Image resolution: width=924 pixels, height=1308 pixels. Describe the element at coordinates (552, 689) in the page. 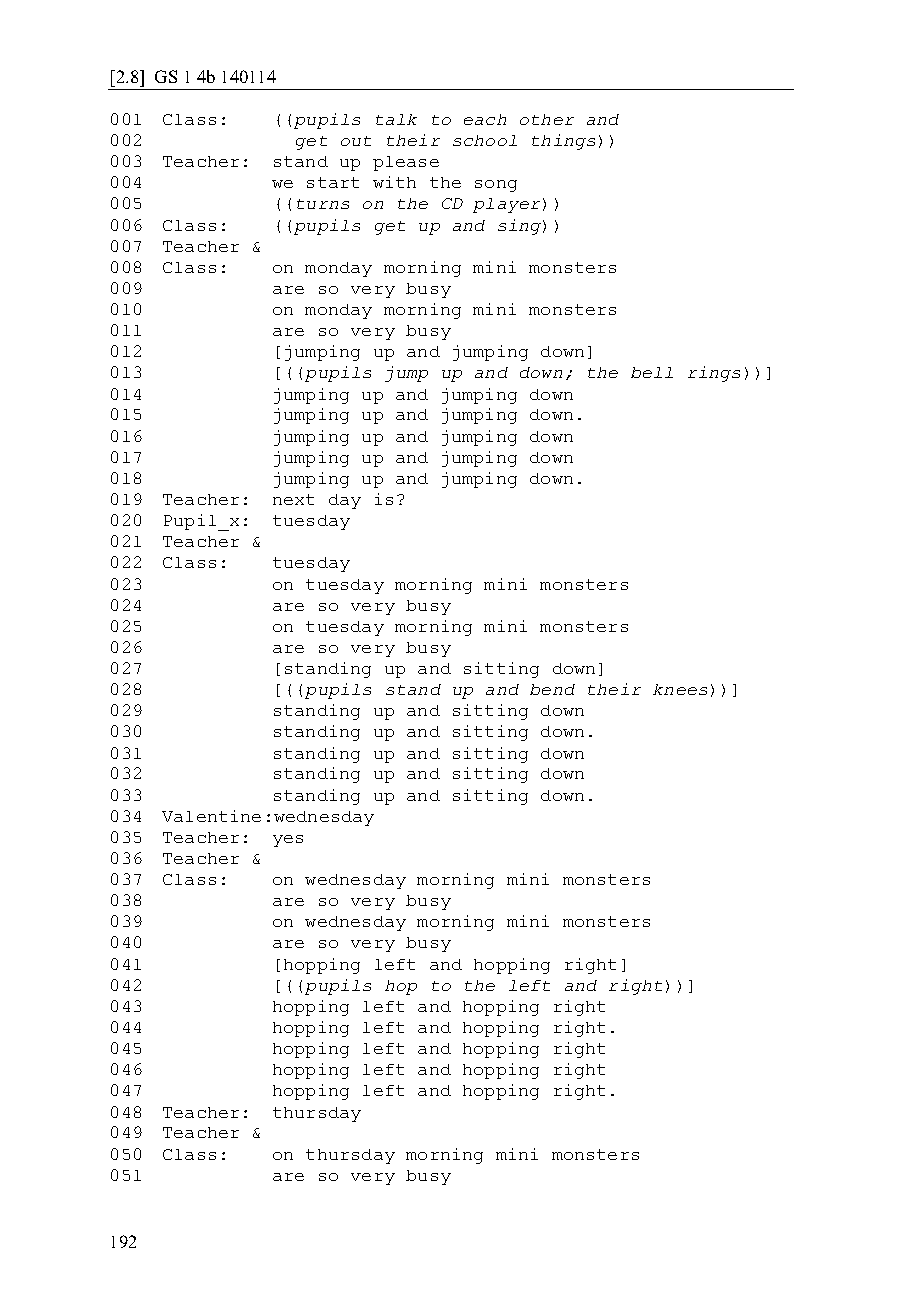

I see `bend` at that location.
